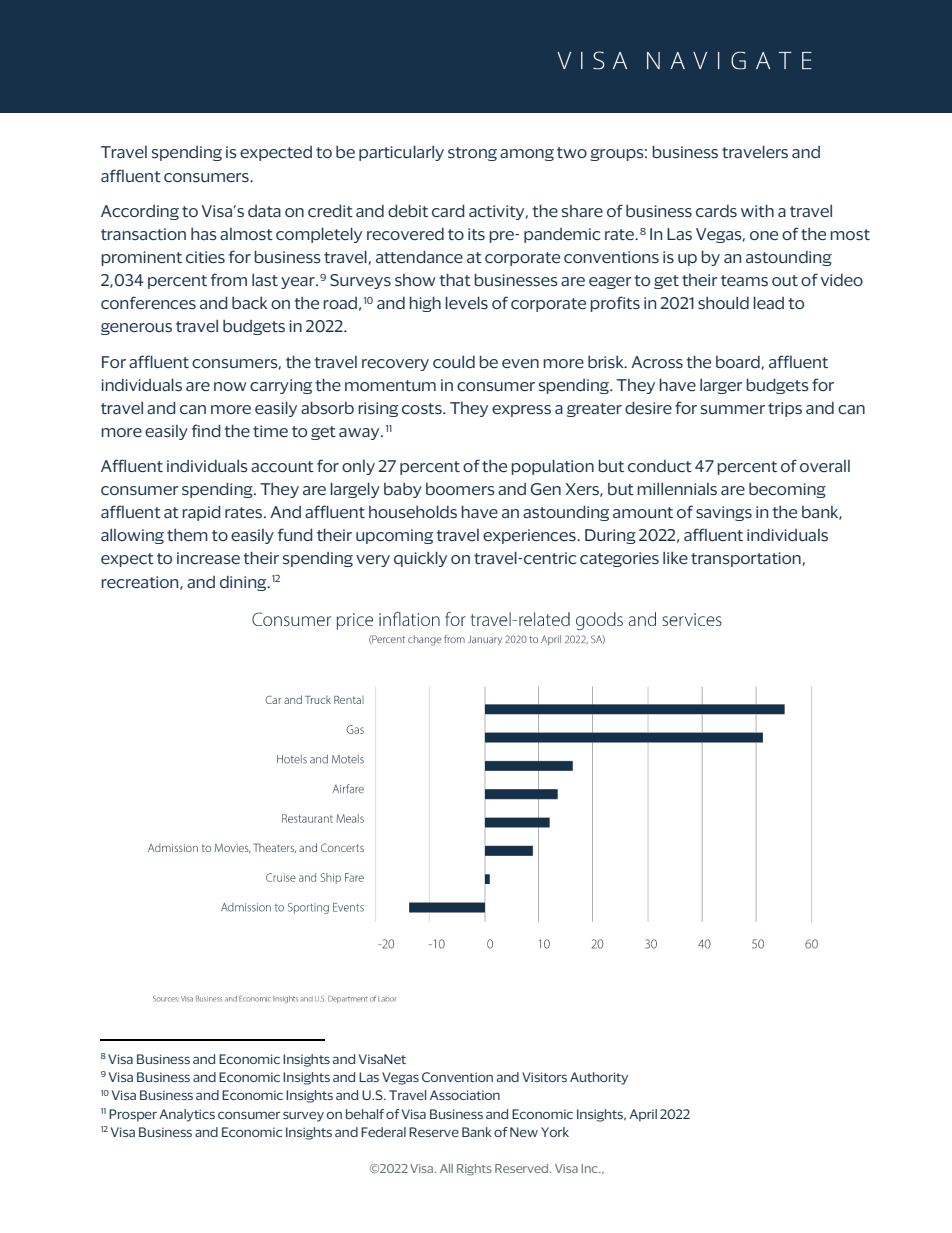  I want to click on data, so click(264, 211).
